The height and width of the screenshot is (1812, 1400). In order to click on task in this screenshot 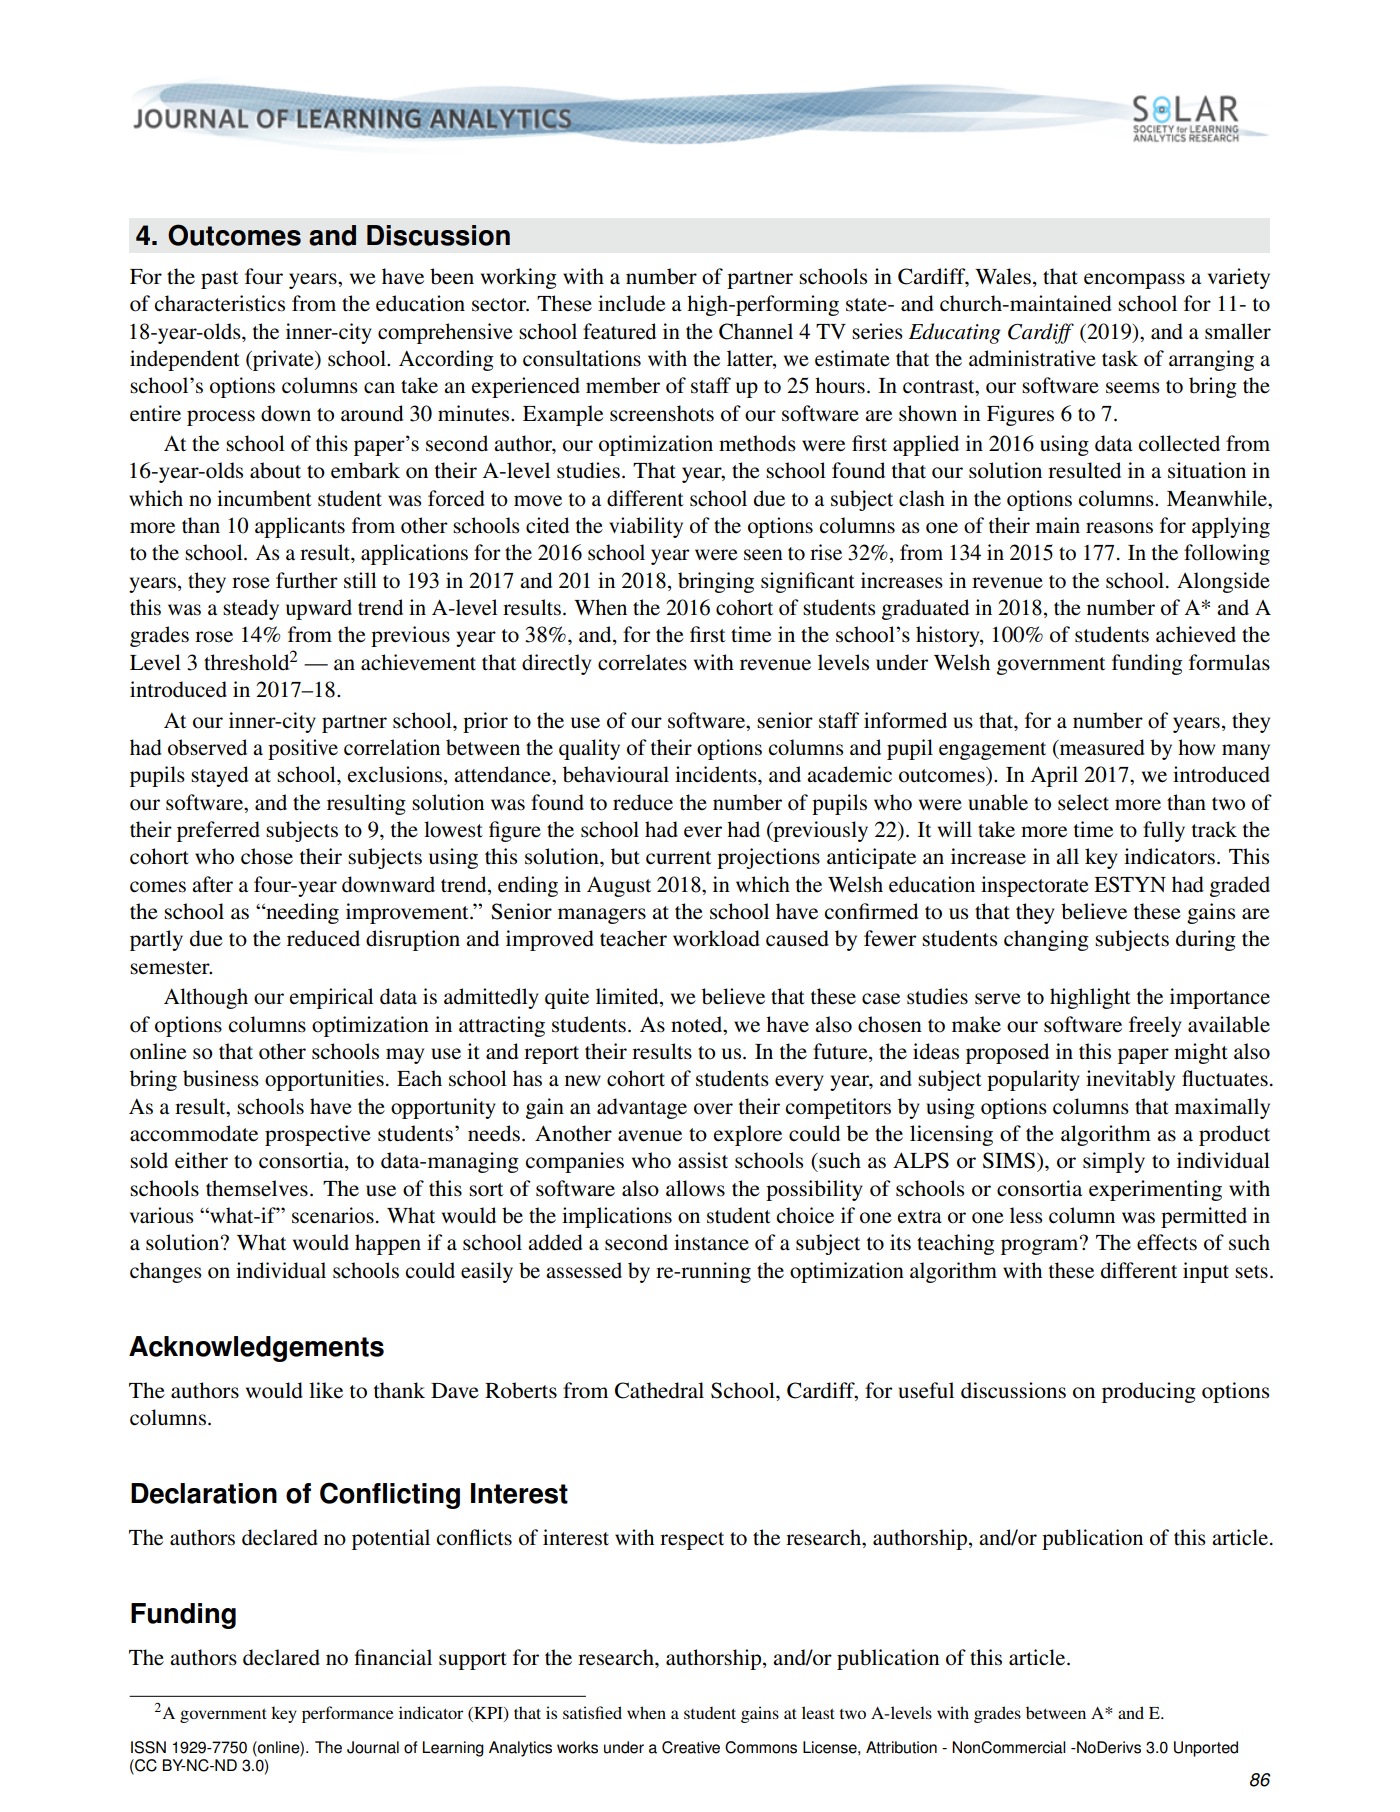, I will do `click(1120, 358)`.
